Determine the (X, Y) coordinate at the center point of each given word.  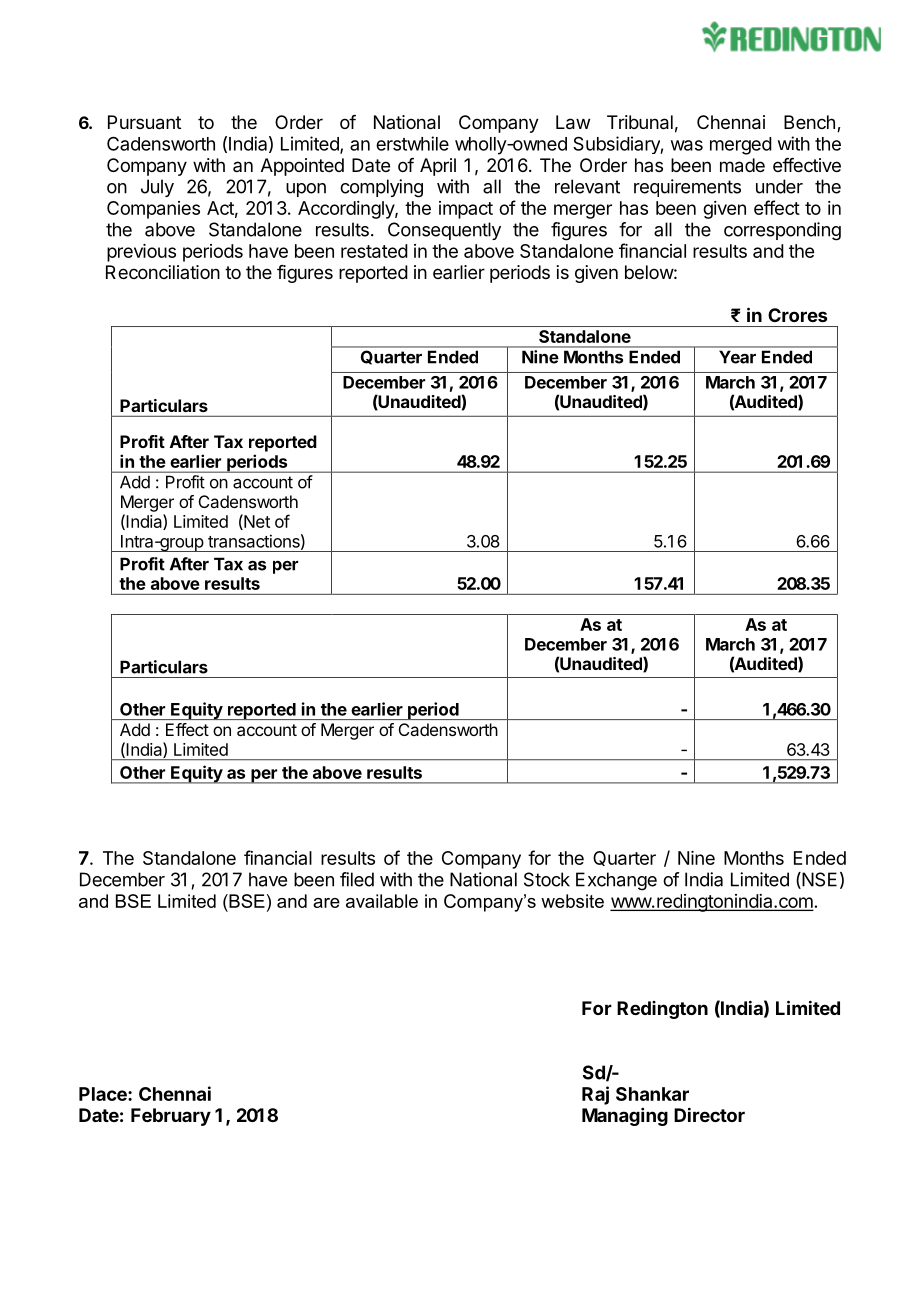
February (171, 1117)
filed (357, 879)
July (157, 188)
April (438, 167)
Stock (547, 879)
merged (741, 146)
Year (737, 357)
